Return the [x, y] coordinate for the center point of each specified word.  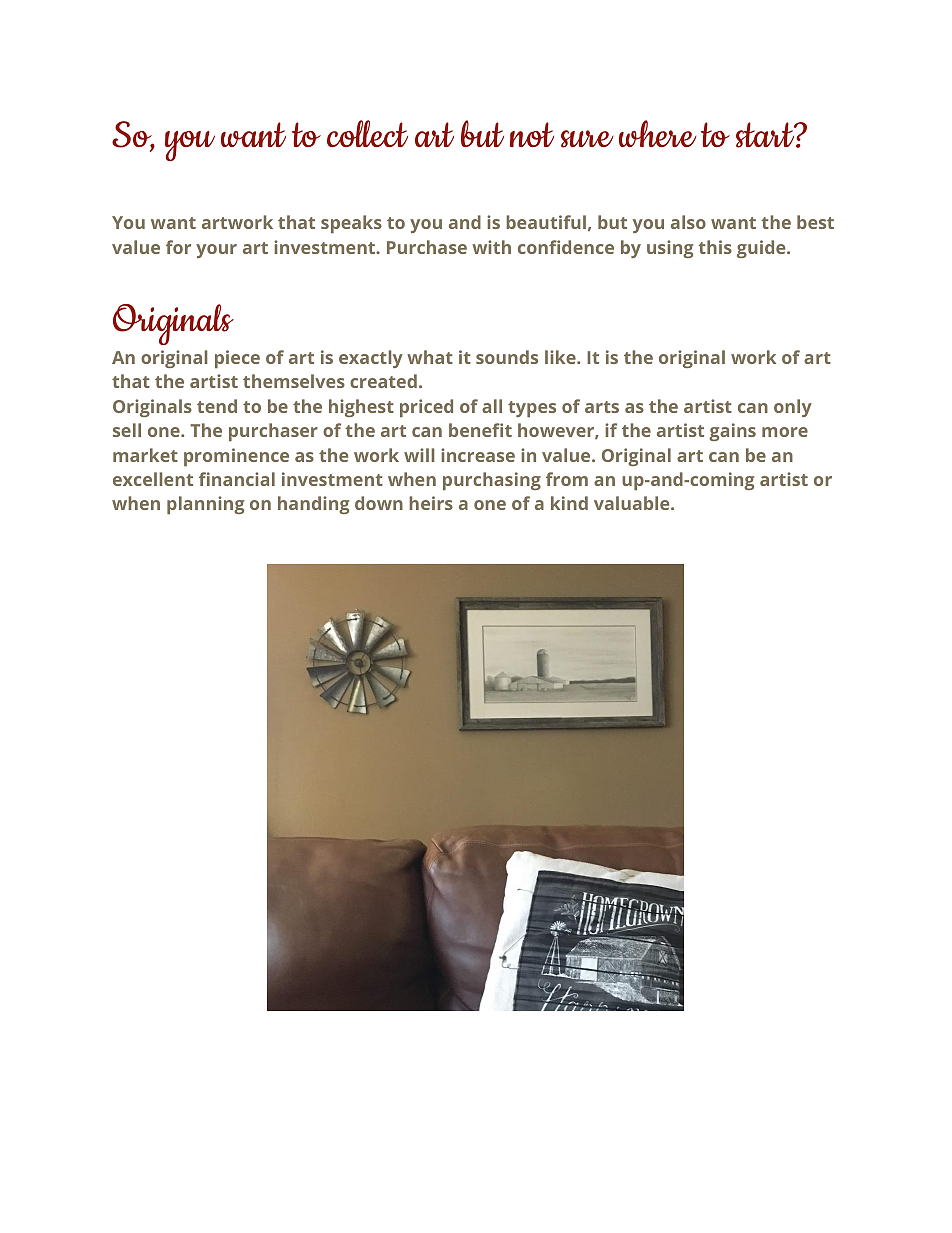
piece [237, 359]
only [793, 408]
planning [205, 505]
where [658, 133]
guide [762, 249]
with [491, 247]
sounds [507, 357]
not [532, 134]
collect [367, 133]
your [216, 251]
